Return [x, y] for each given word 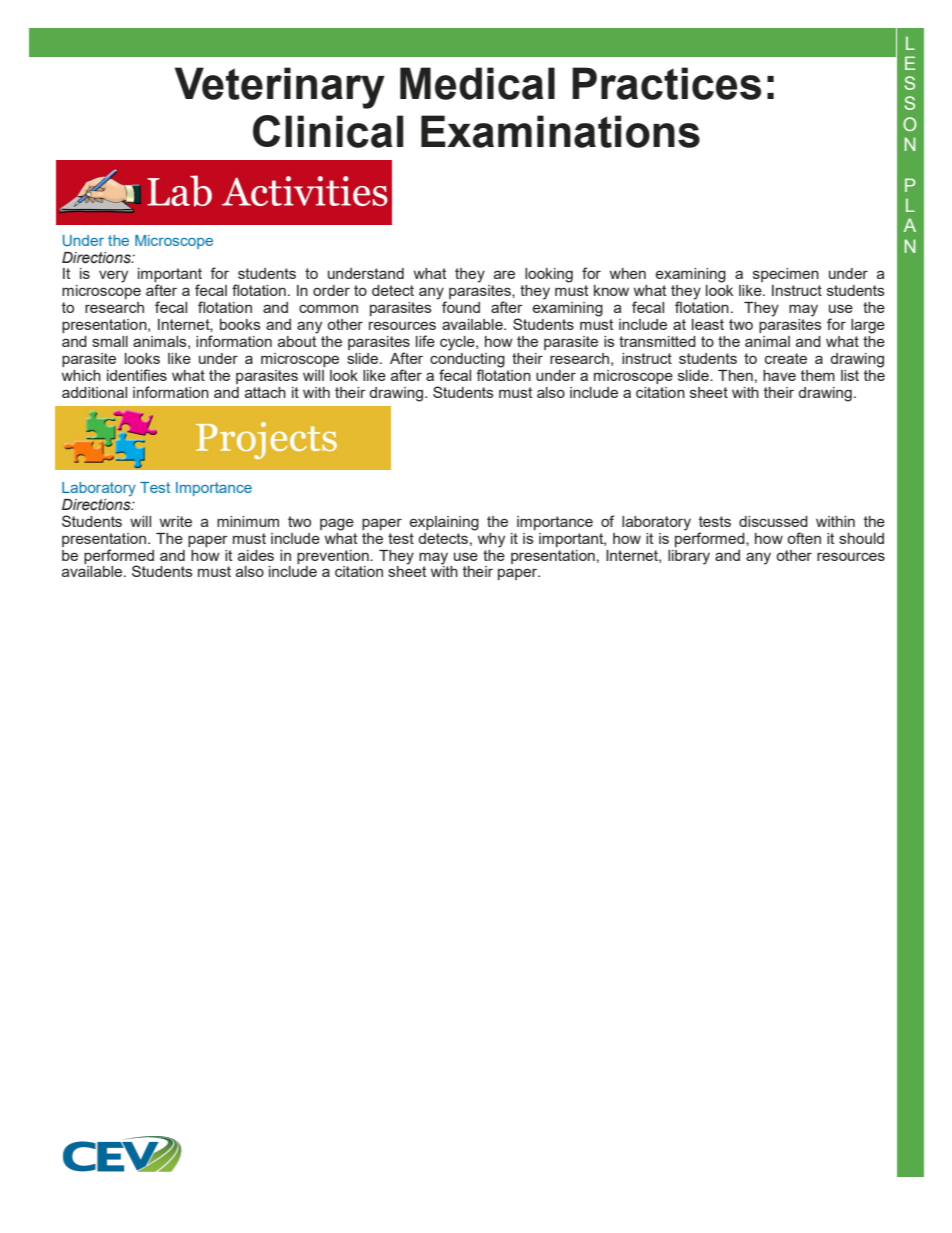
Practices [666, 83]
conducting [467, 360]
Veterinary [280, 88]
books [240, 324]
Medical [477, 83]
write [176, 521]
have [779, 375]
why [490, 539]
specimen [786, 275]
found [461, 307]
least [708, 324]
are [504, 274]
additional [94, 392]
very [113, 276]
